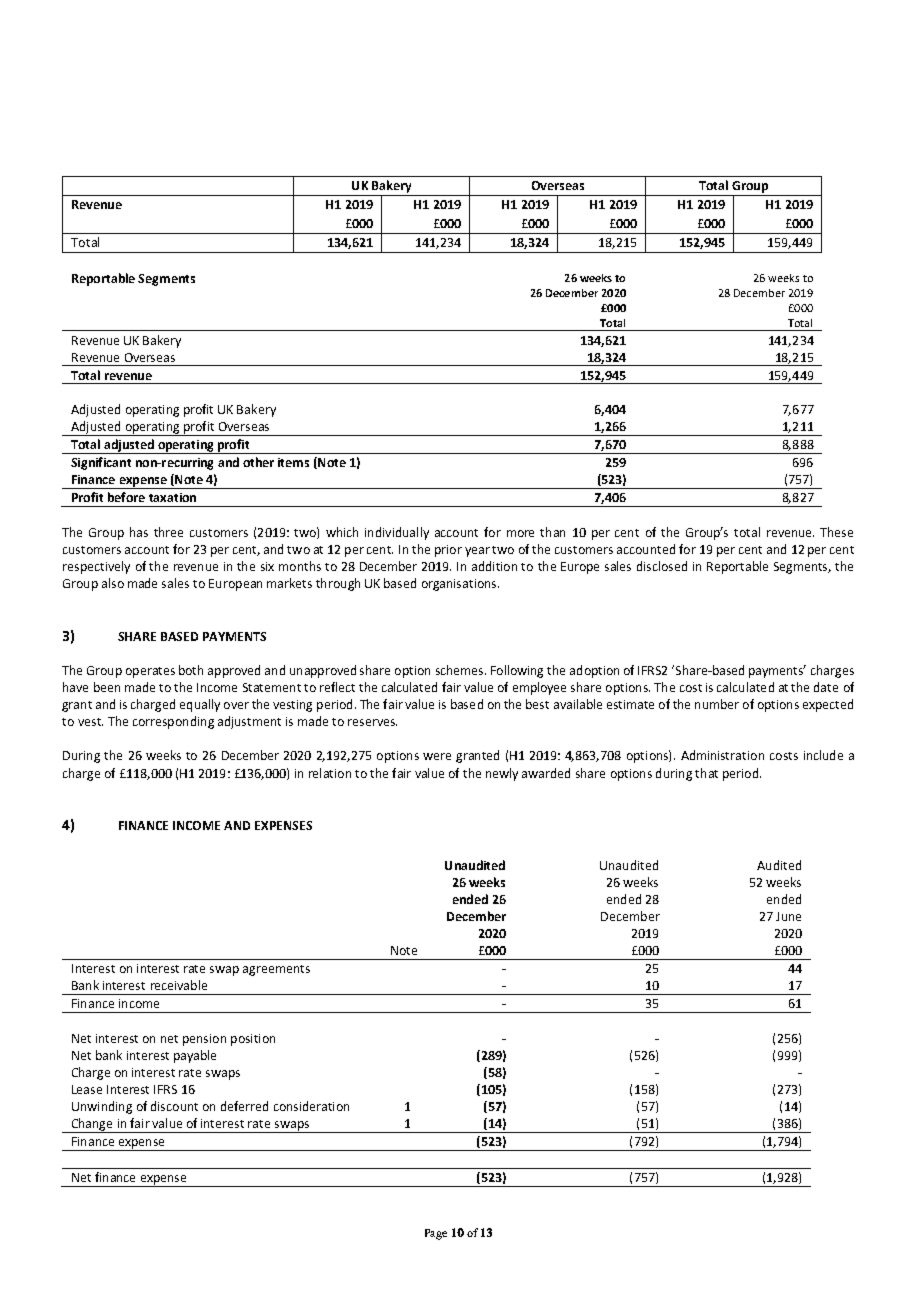 Image resolution: width=924 pixels, height=1308 pixels. Describe the element at coordinates (397, 533) in the screenshot. I see `individually` at that location.
